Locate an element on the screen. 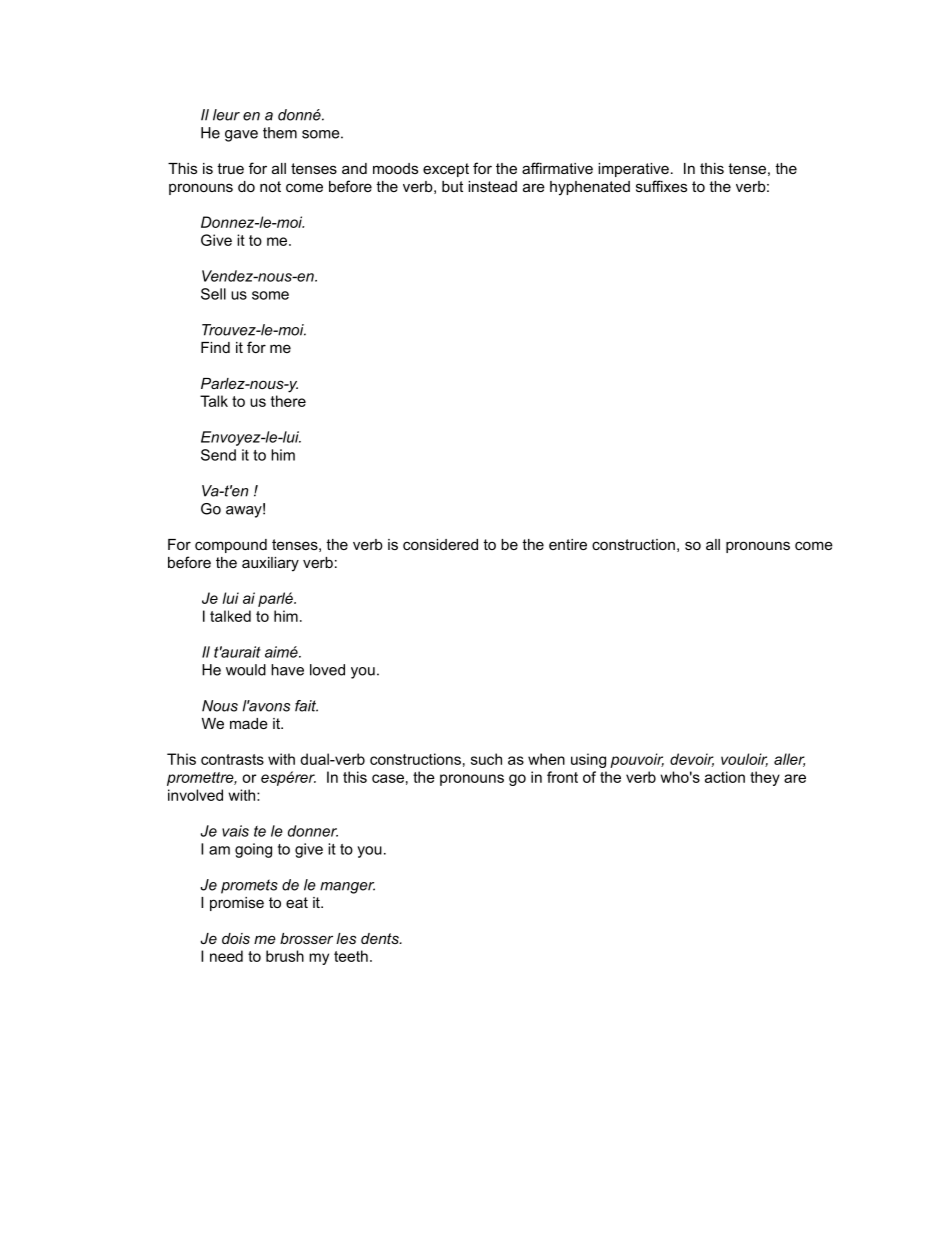 The image size is (952, 1233). dois is located at coordinates (236, 938).
